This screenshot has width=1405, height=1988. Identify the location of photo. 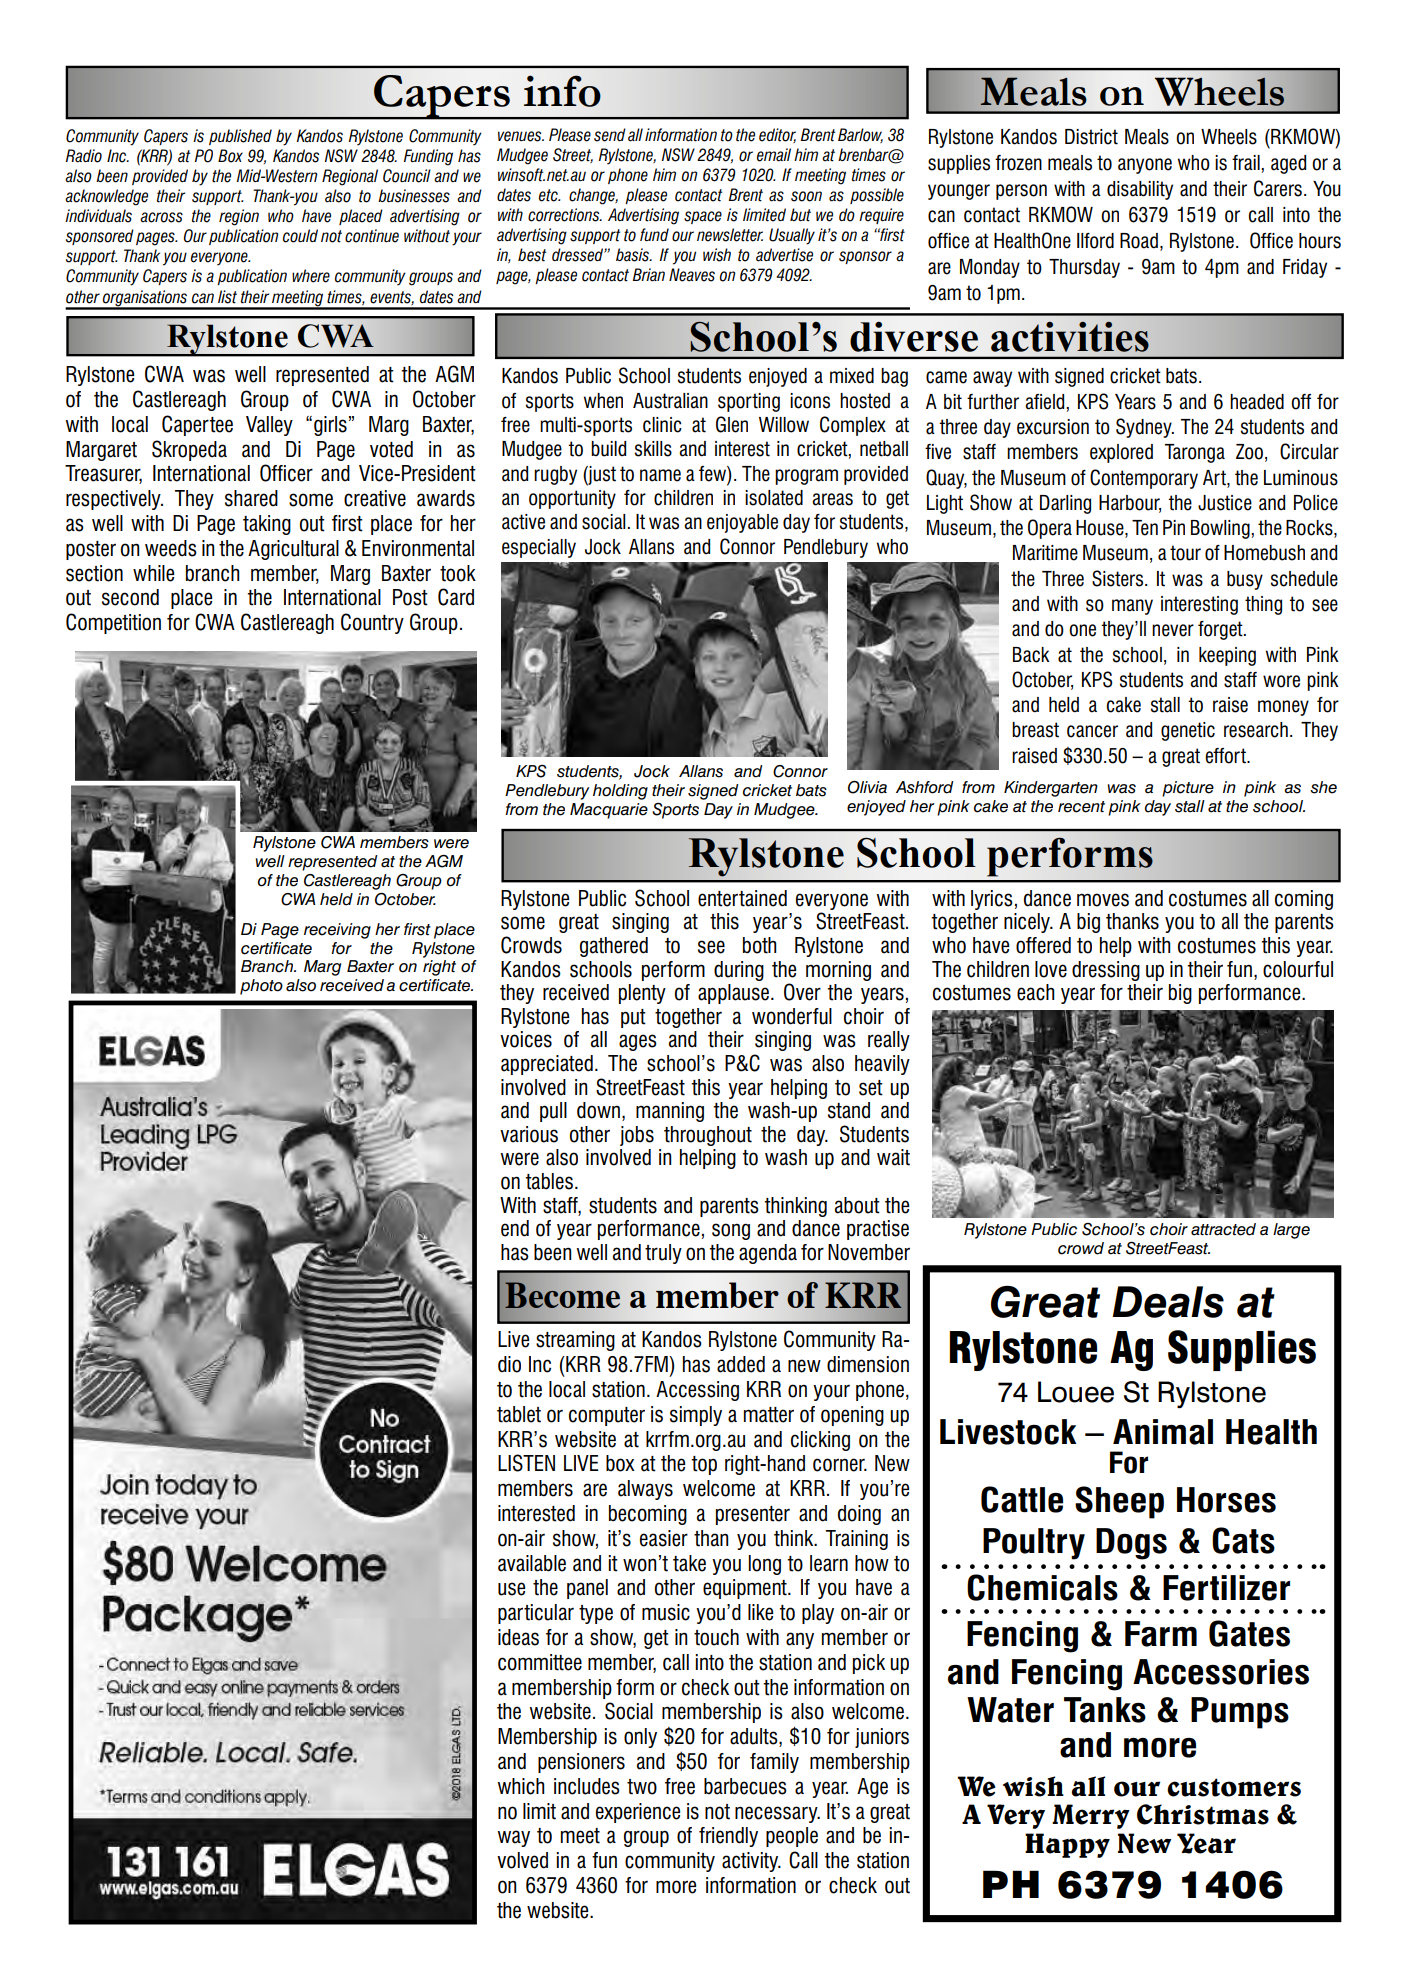
(261, 987).
